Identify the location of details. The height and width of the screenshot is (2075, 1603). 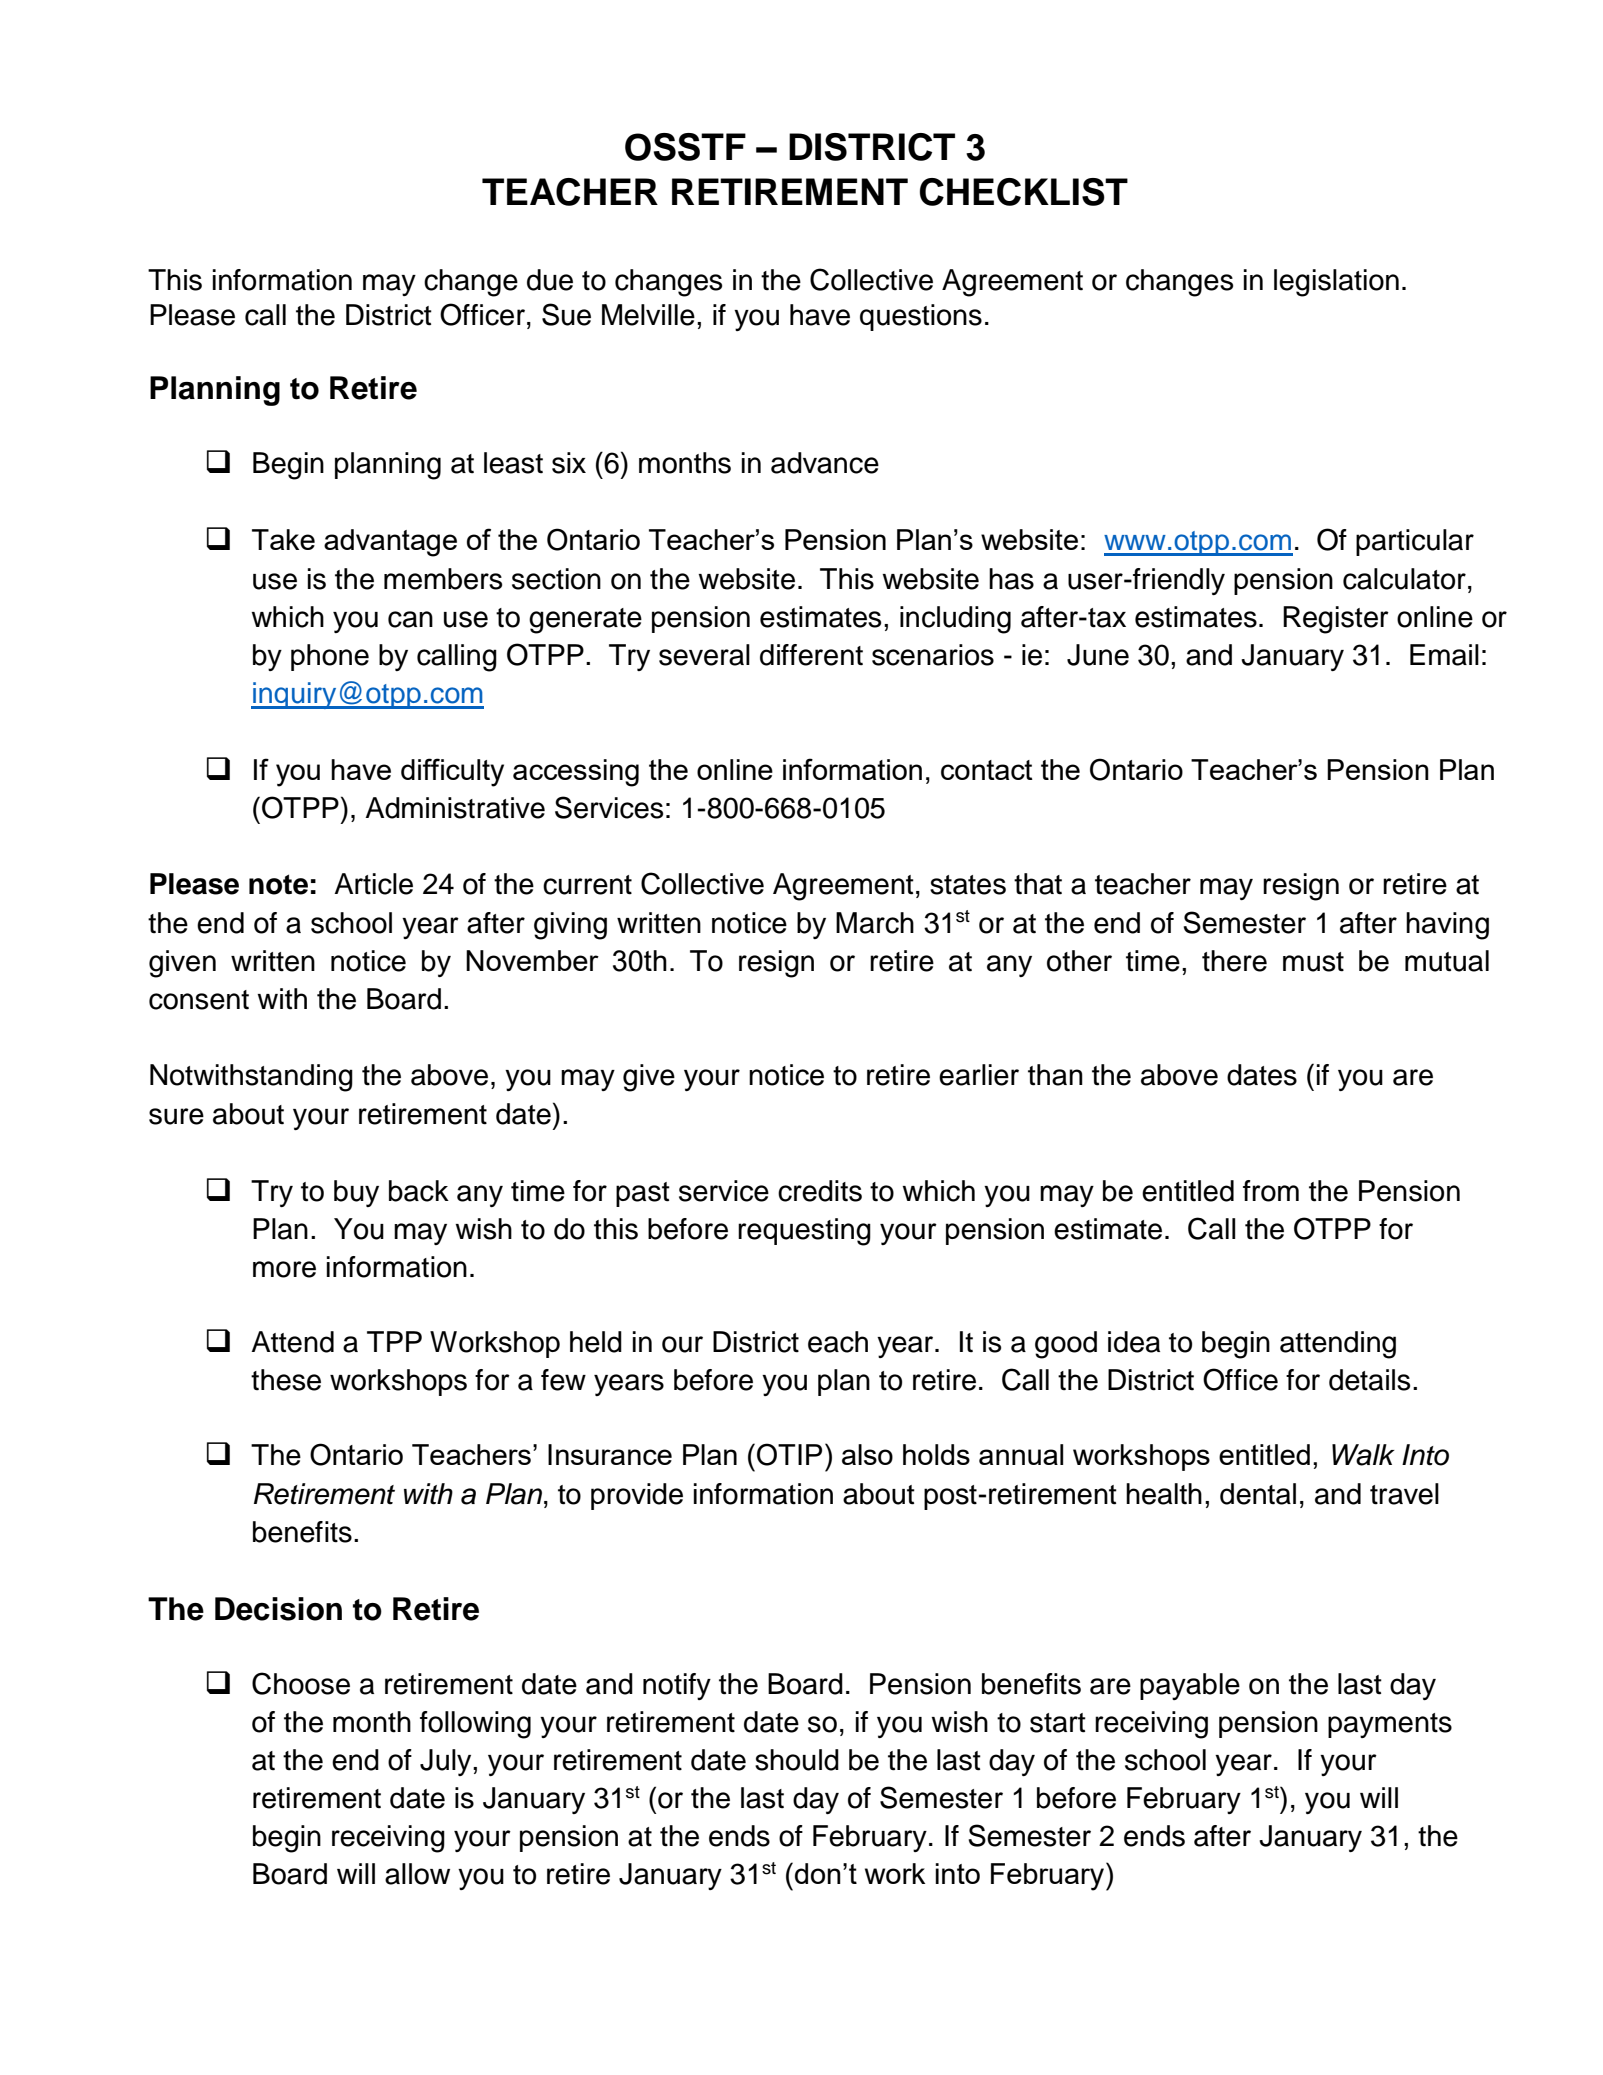
(1369, 1380).
